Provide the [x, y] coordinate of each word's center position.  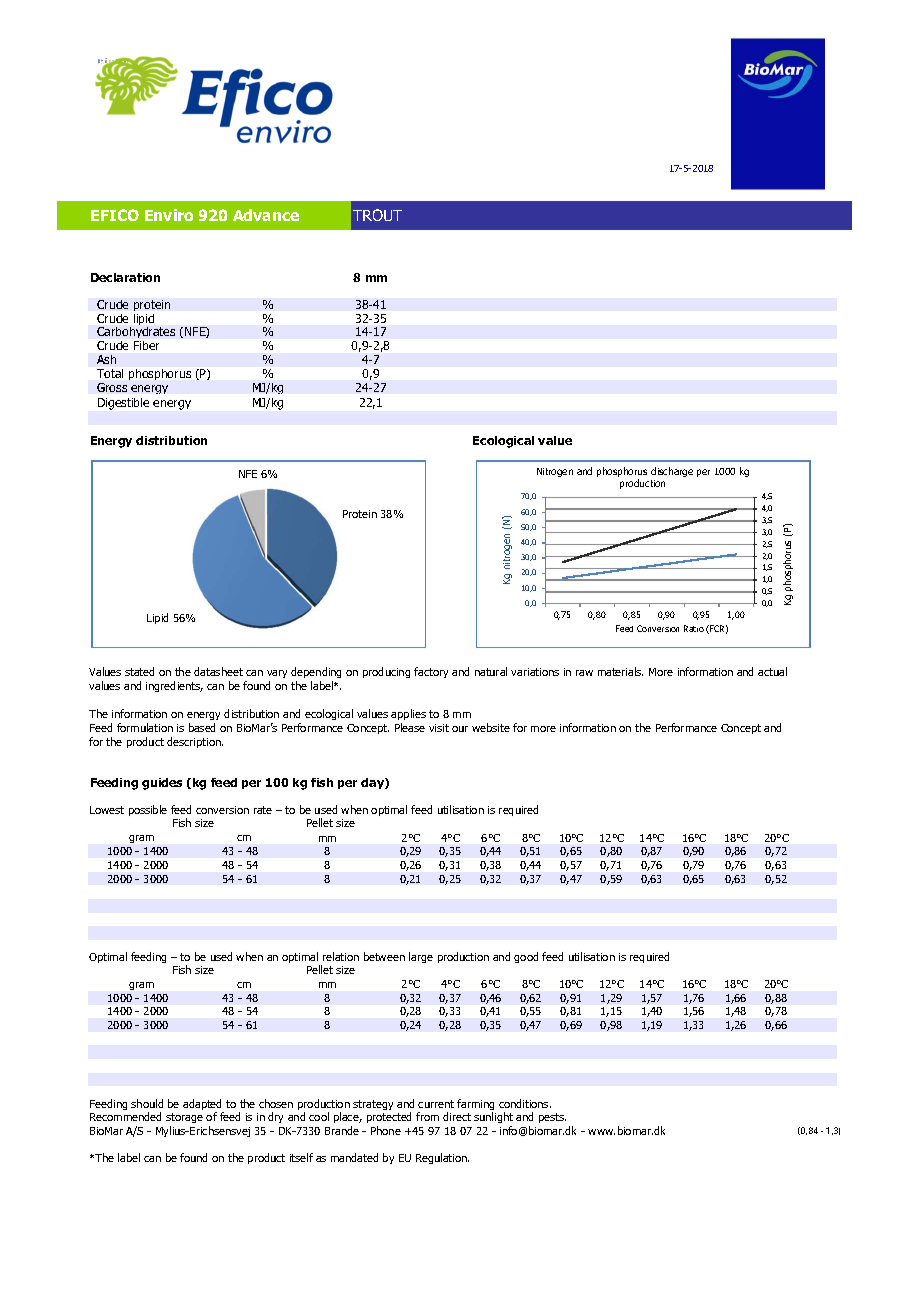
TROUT [377, 215]
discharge [672, 472]
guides [162, 784]
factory [431, 672]
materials [620, 671]
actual [772, 671]
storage [184, 1118]
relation [341, 956]
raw [584, 673]
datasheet [218, 671]
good [526, 957]
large [421, 957]
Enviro [169, 215]
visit [439, 728]
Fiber [146, 345]
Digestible [123, 404]
